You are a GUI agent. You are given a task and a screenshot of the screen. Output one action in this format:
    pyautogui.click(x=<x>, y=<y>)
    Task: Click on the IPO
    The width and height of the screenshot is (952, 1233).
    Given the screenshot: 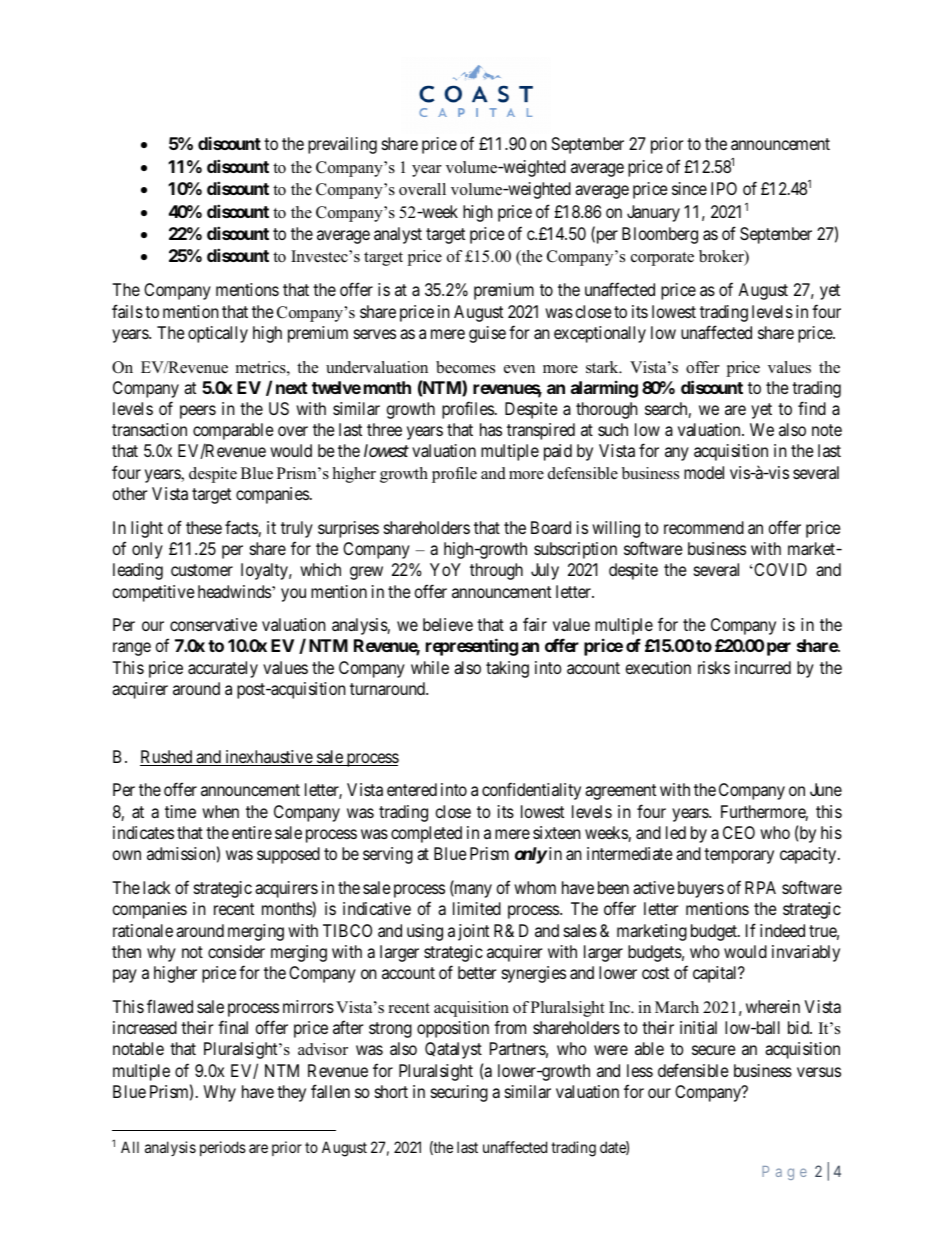 What is the action you would take?
    pyautogui.click(x=724, y=188)
